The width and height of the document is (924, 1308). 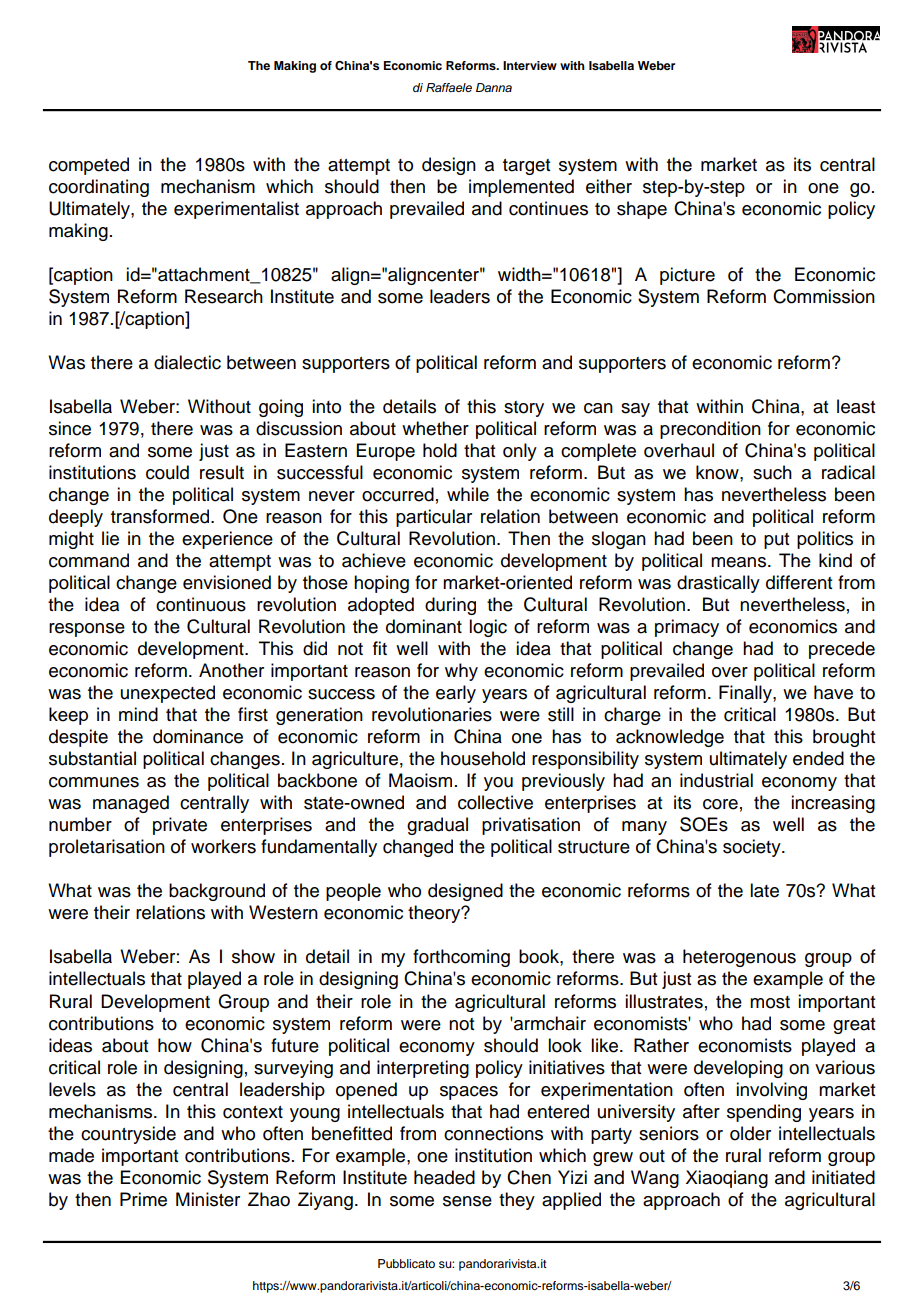 What do you see at coordinates (167, 472) in the document?
I see `could` at bounding box center [167, 472].
